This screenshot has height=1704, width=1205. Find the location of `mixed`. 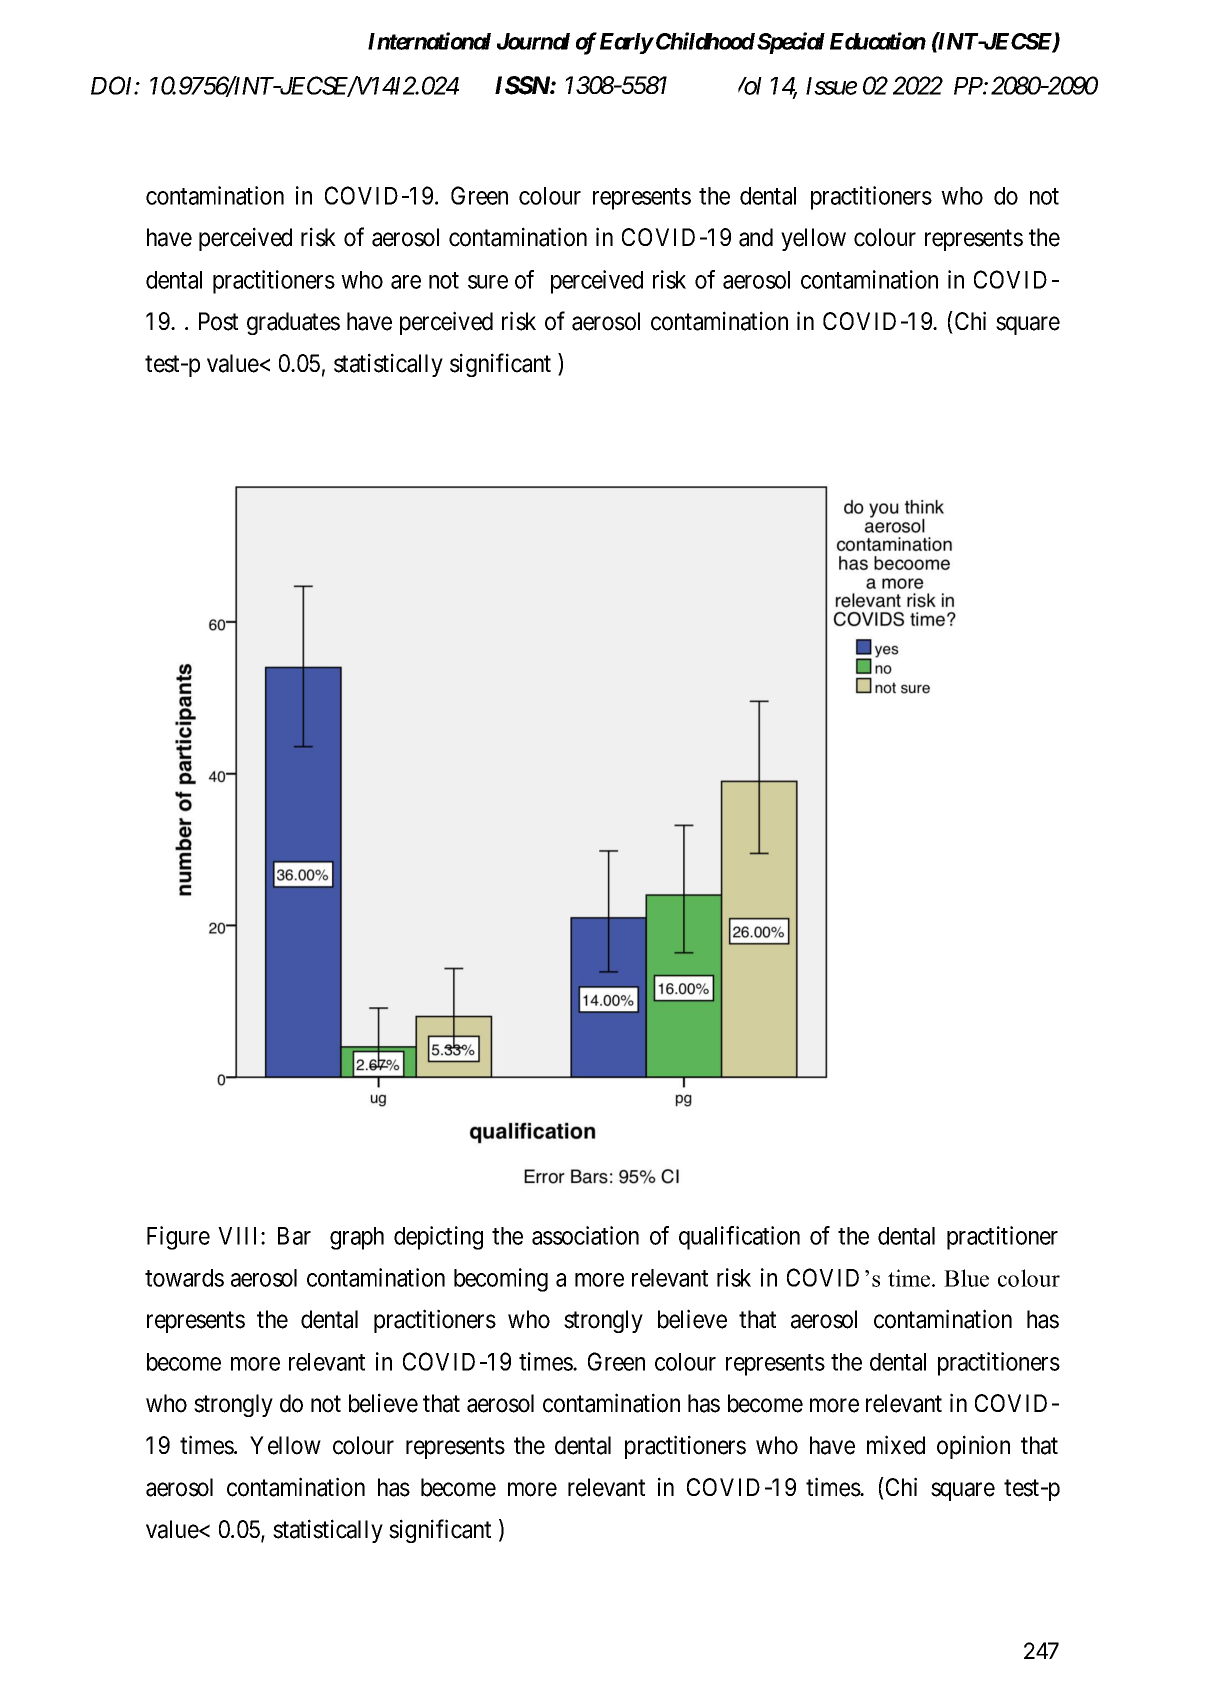

mixed is located at coordinates (896, 1445).
